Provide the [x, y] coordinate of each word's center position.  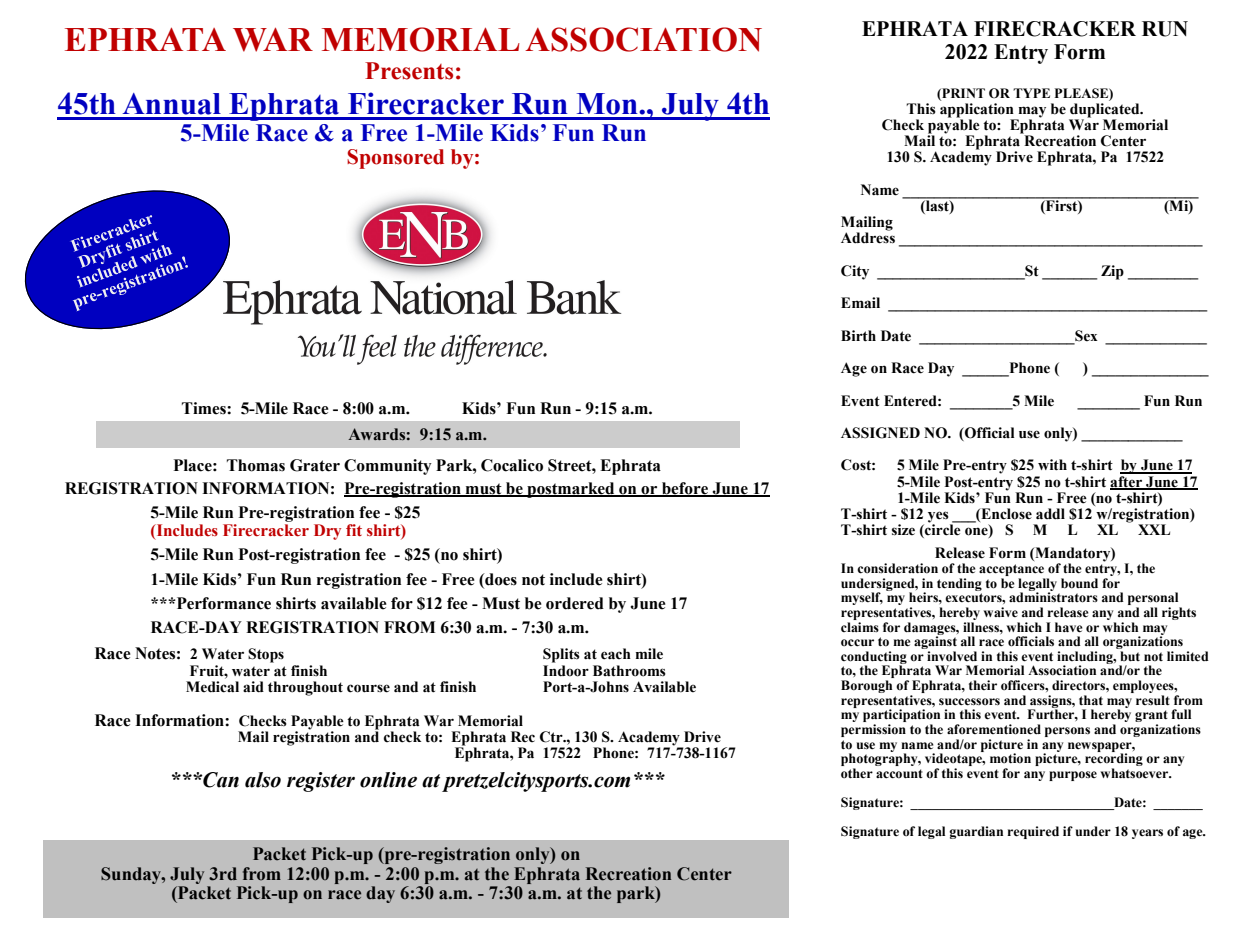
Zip [1112, 272]
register [321, 782]
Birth [858, 336]
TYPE [1031, 93]
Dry [327, 532]
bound [1079, 583]
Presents [409, 71]
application [977, 109]
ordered [575, 603]
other [857, 773]
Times [205, 408]
